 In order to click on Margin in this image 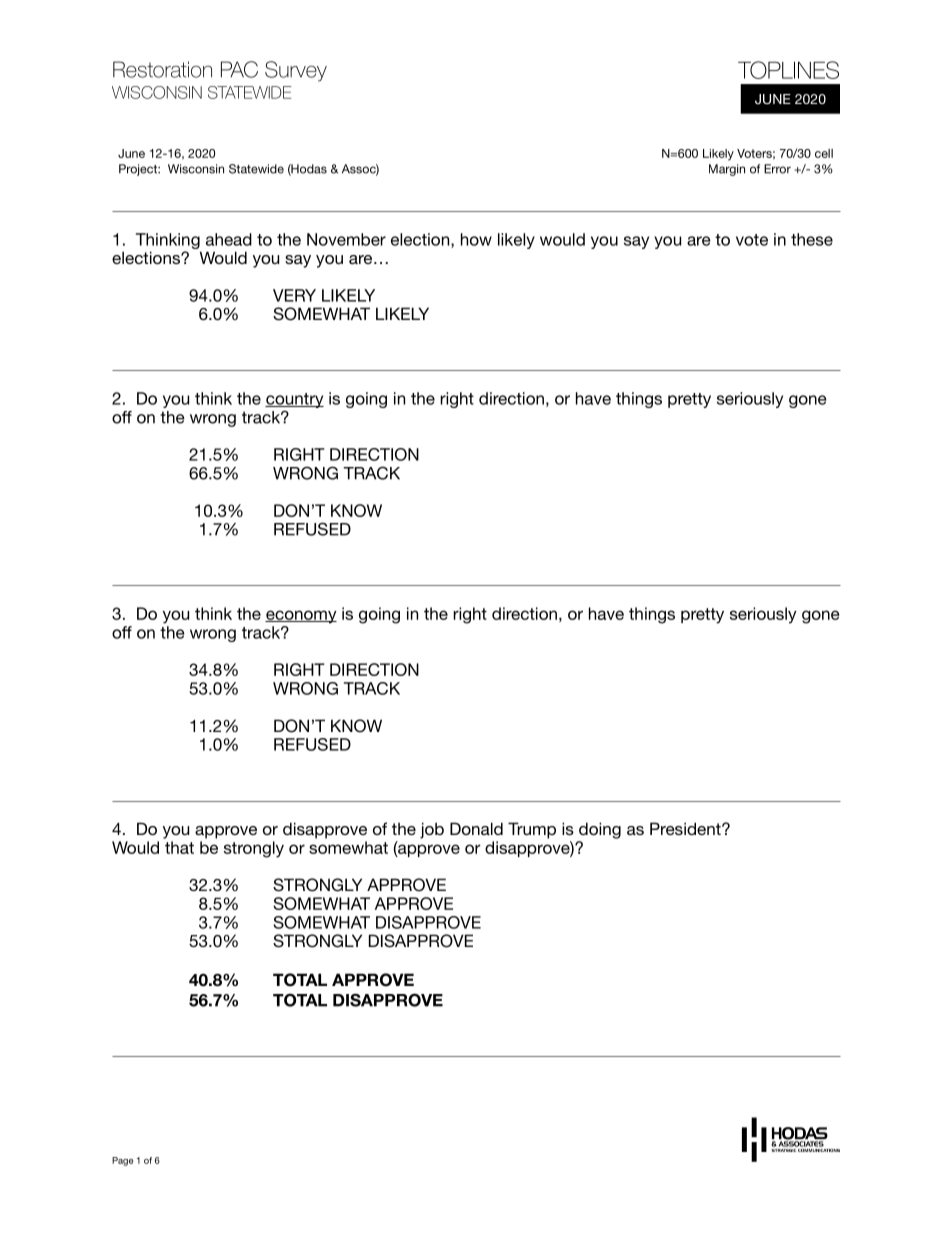, I will do `click(727, 170)`.
